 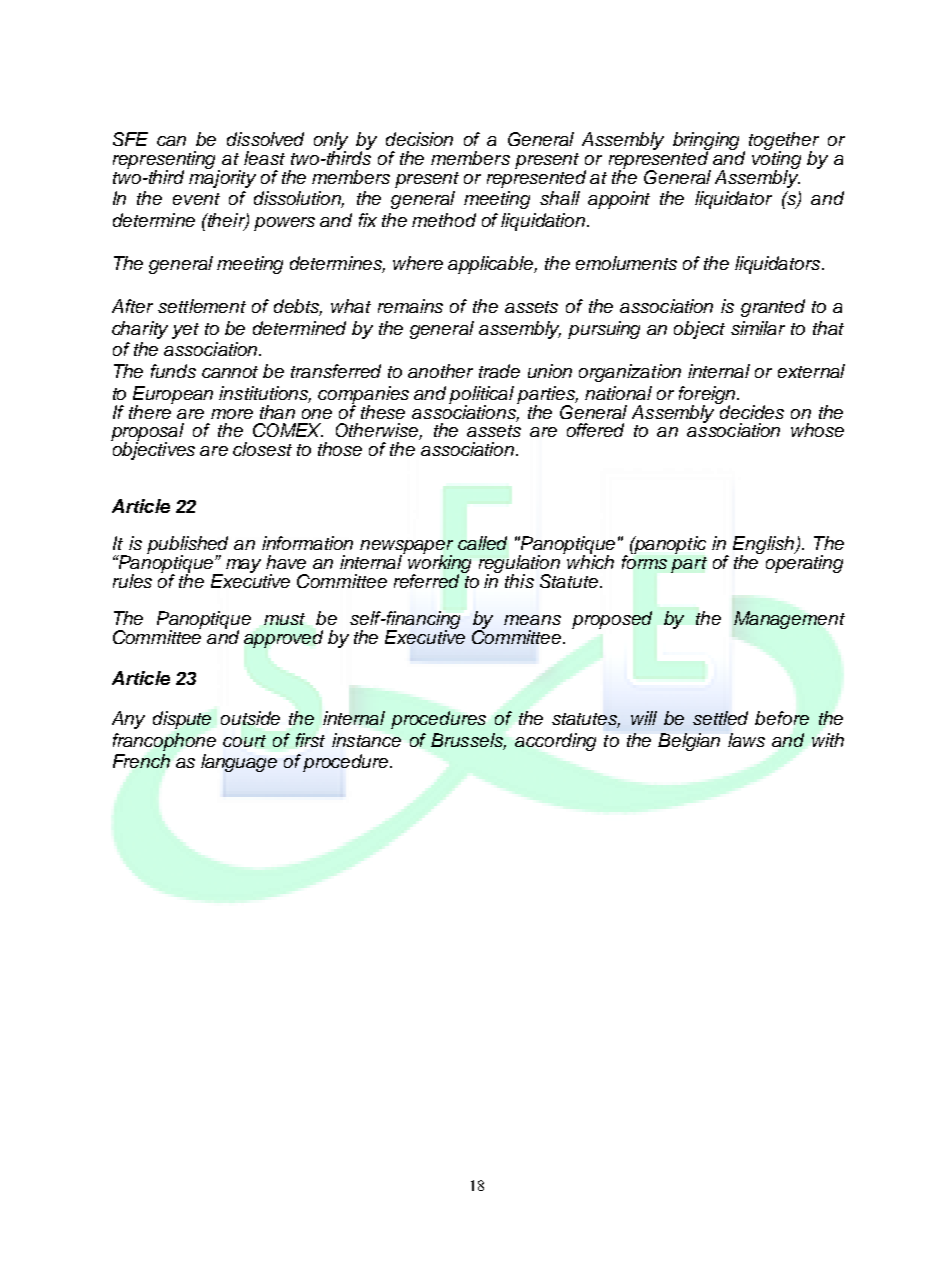 I want to click on similar, so click(x=758, y=328).
